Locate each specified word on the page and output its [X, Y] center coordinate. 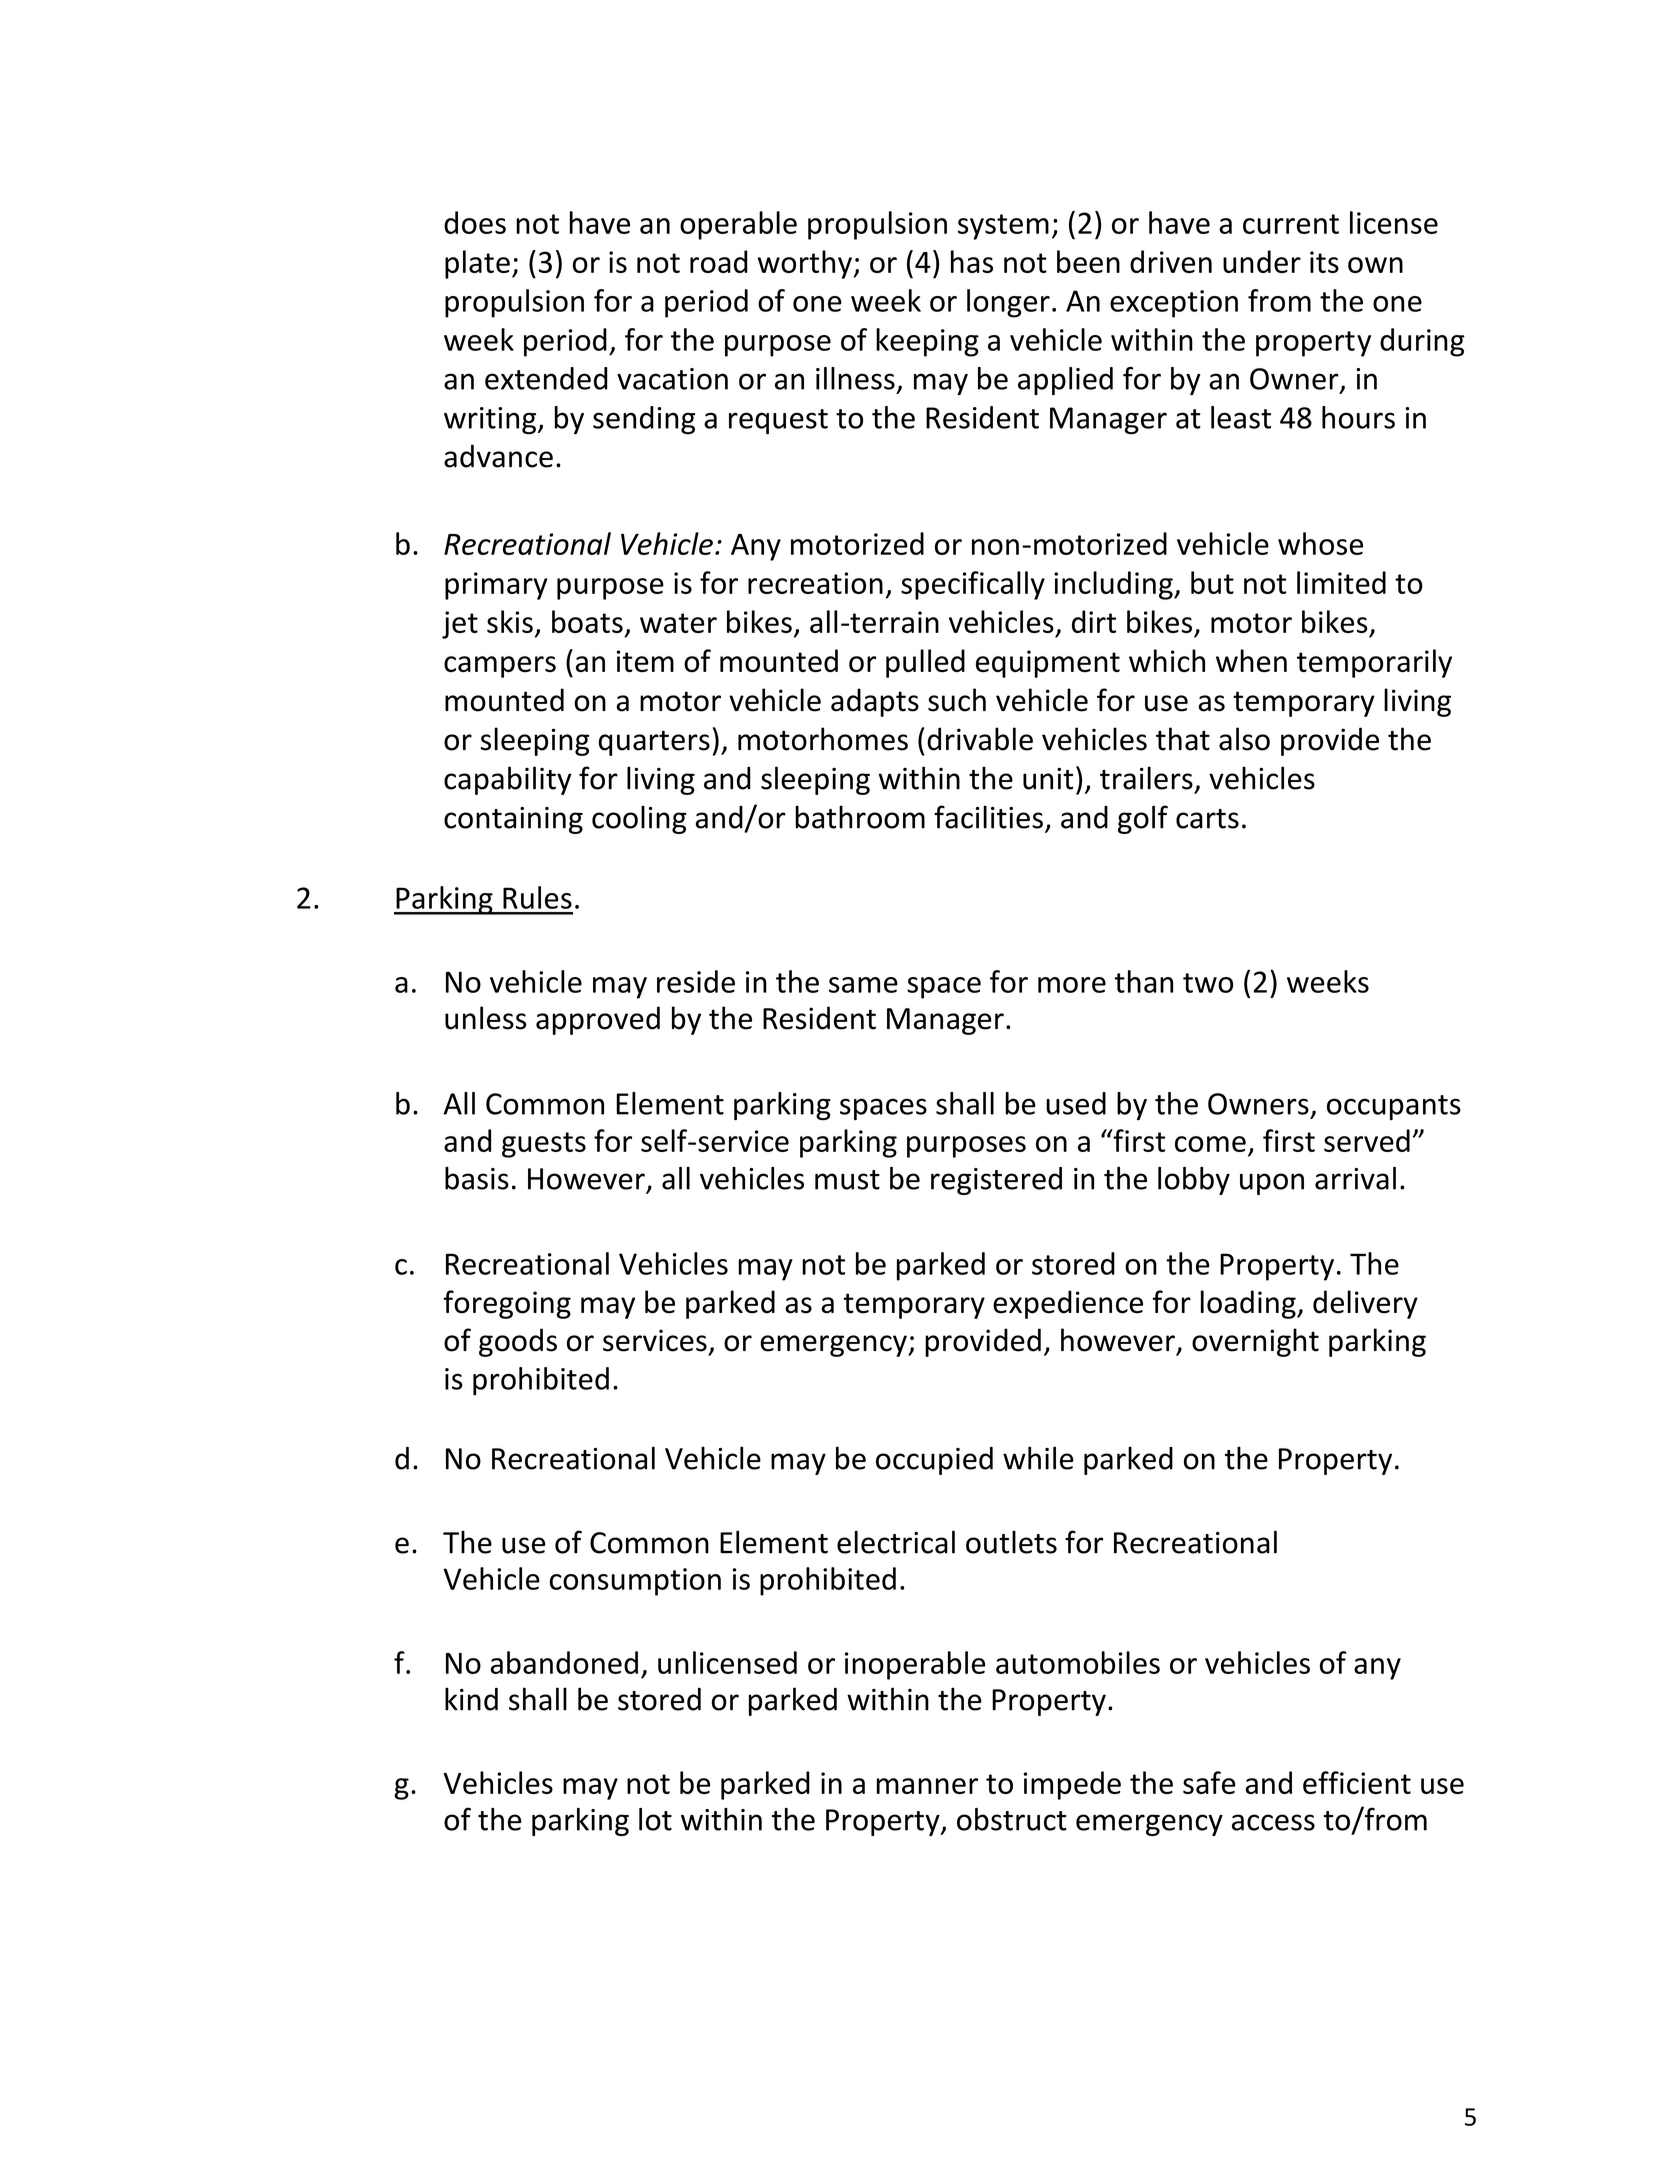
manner [927, 1786]
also [1244, 739]
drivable [980, 739]
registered [996, 1181]
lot [655, 1819]
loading [1249, 1304]
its [1324, 262]
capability [508, 780]
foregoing [507, 1304]
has [972, 261]
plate [477, 264]
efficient [1357, 1782]
